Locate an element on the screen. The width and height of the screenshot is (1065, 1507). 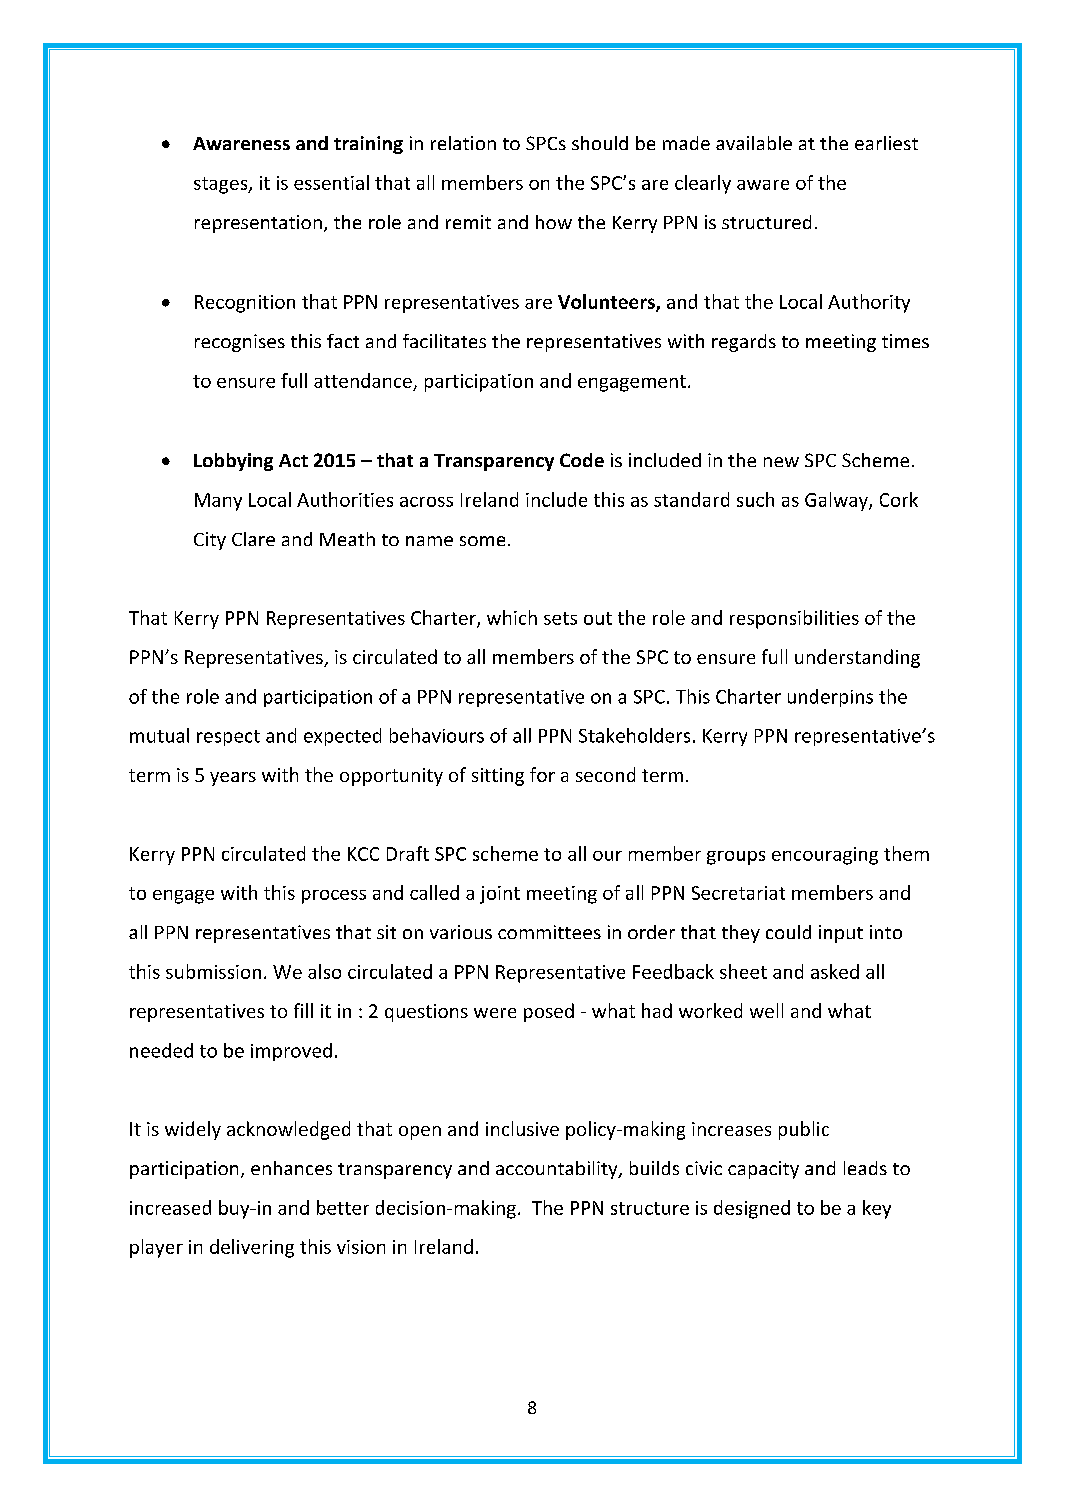
accountability is located at coordinates (558, 1170).
